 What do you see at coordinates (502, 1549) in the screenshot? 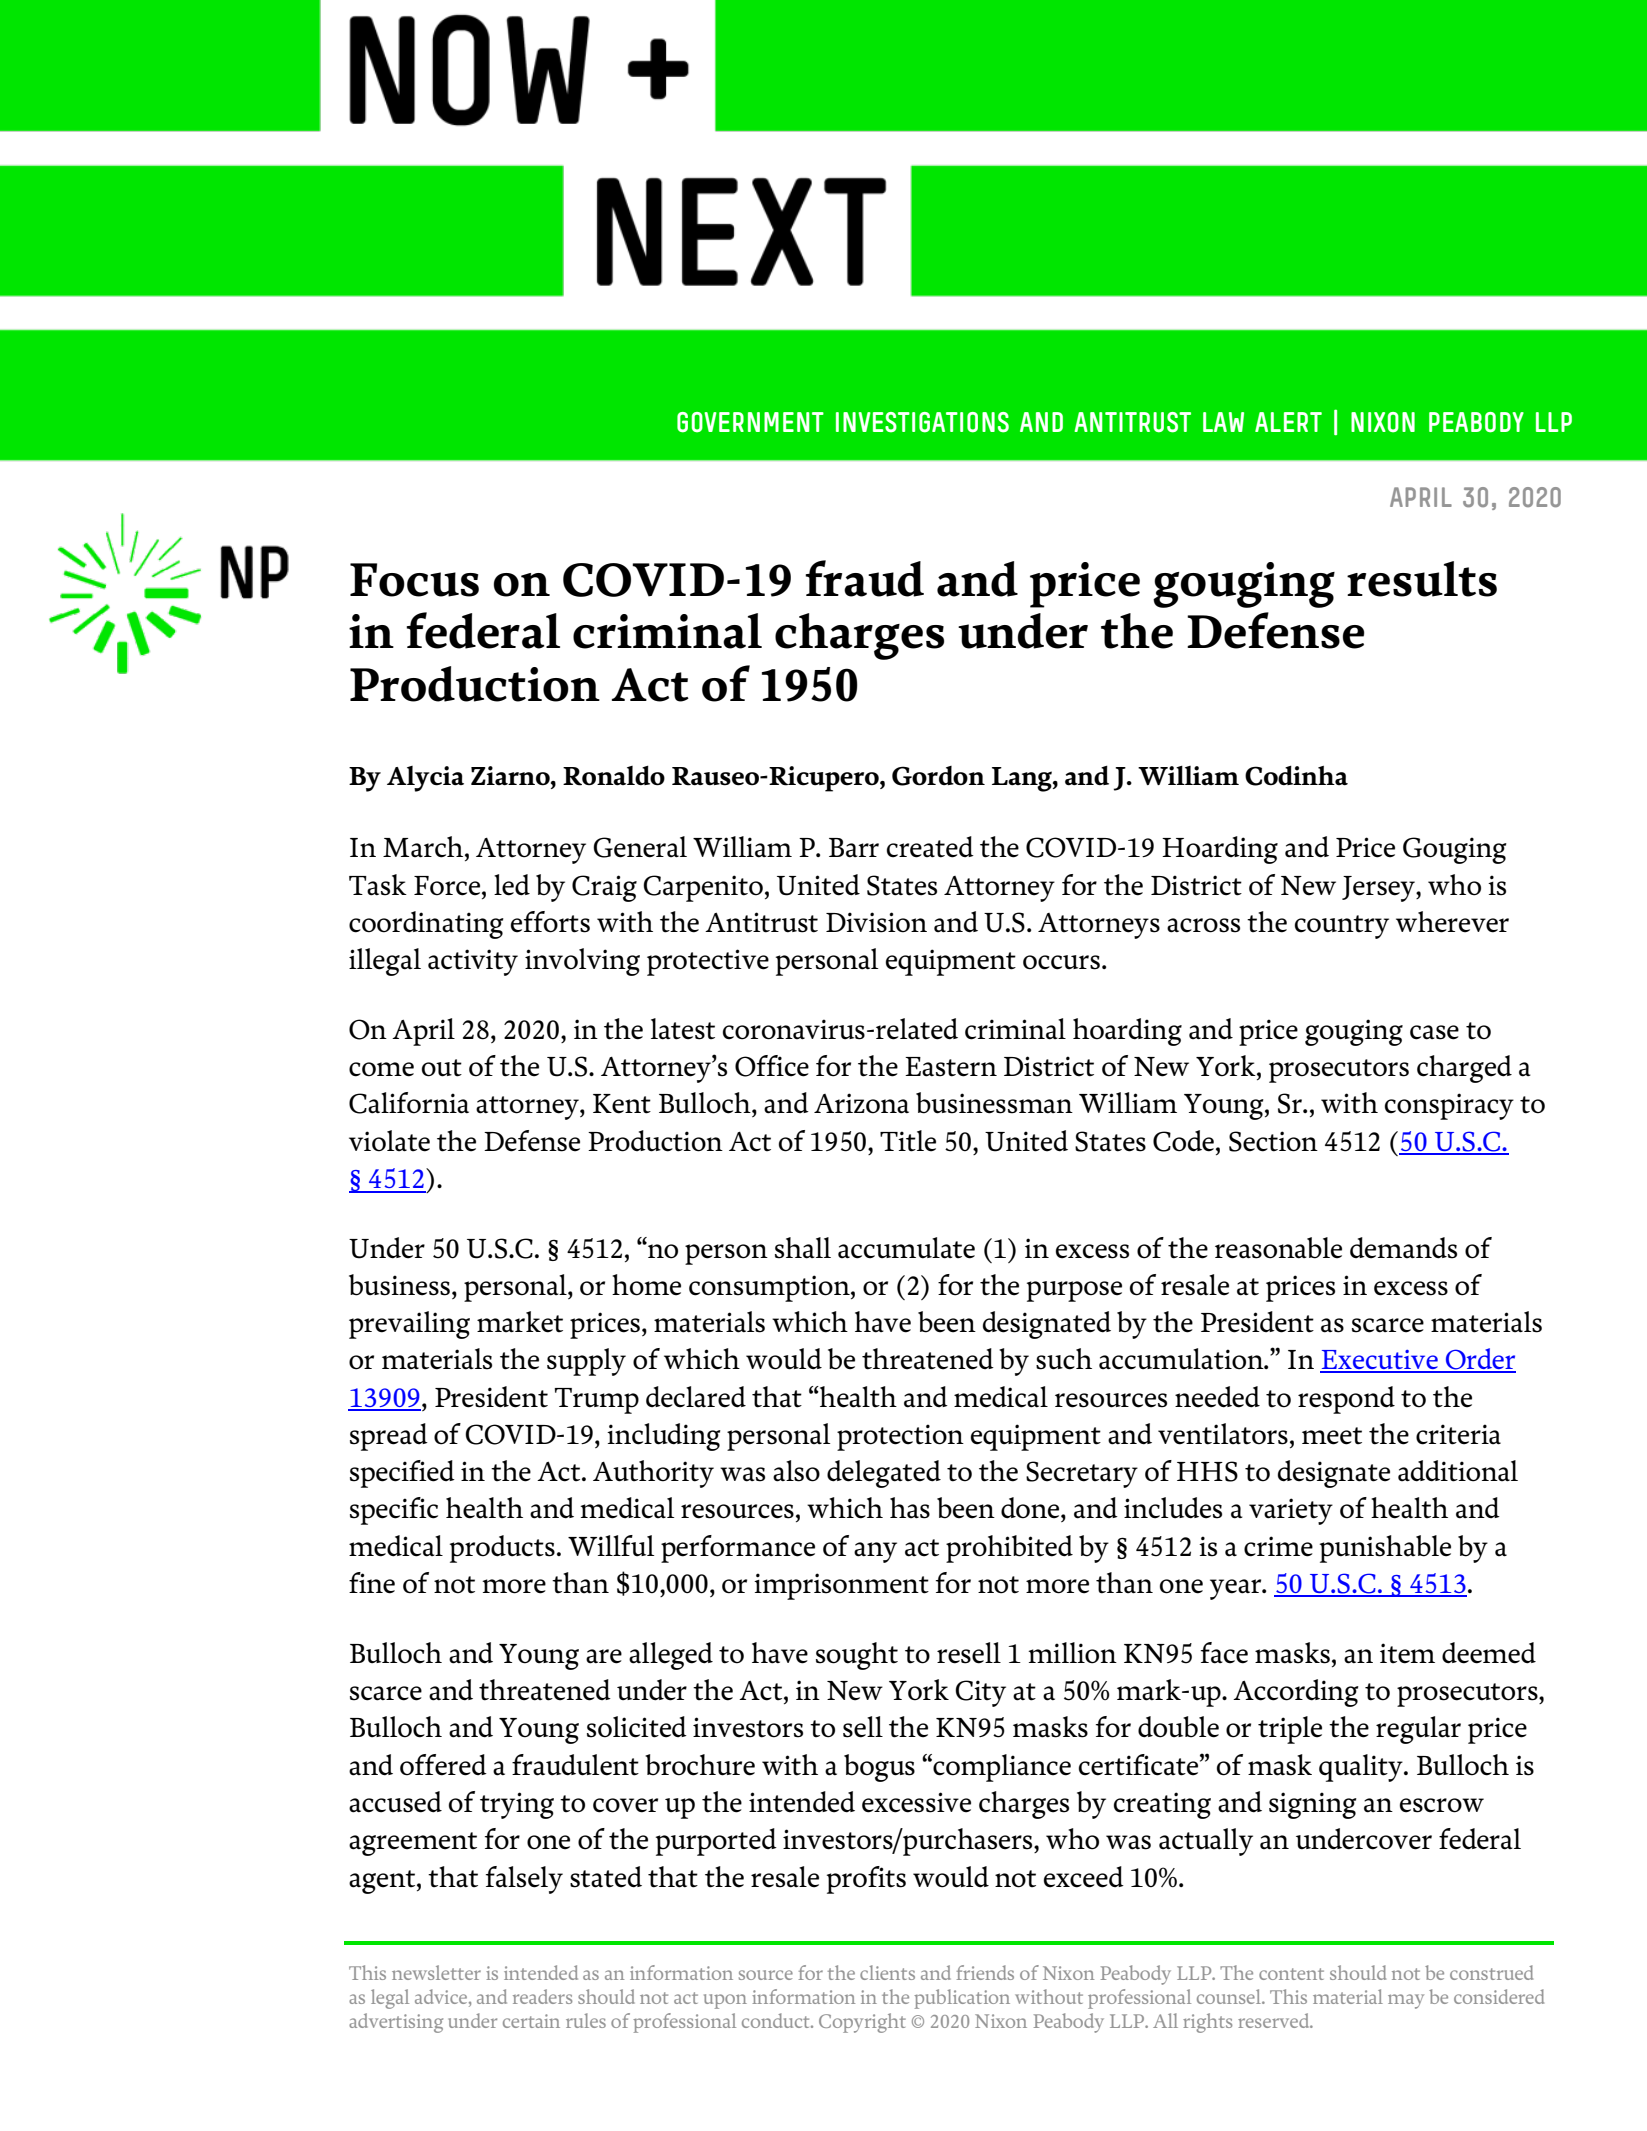
I see `products` at bounding box center [502, 1549].
